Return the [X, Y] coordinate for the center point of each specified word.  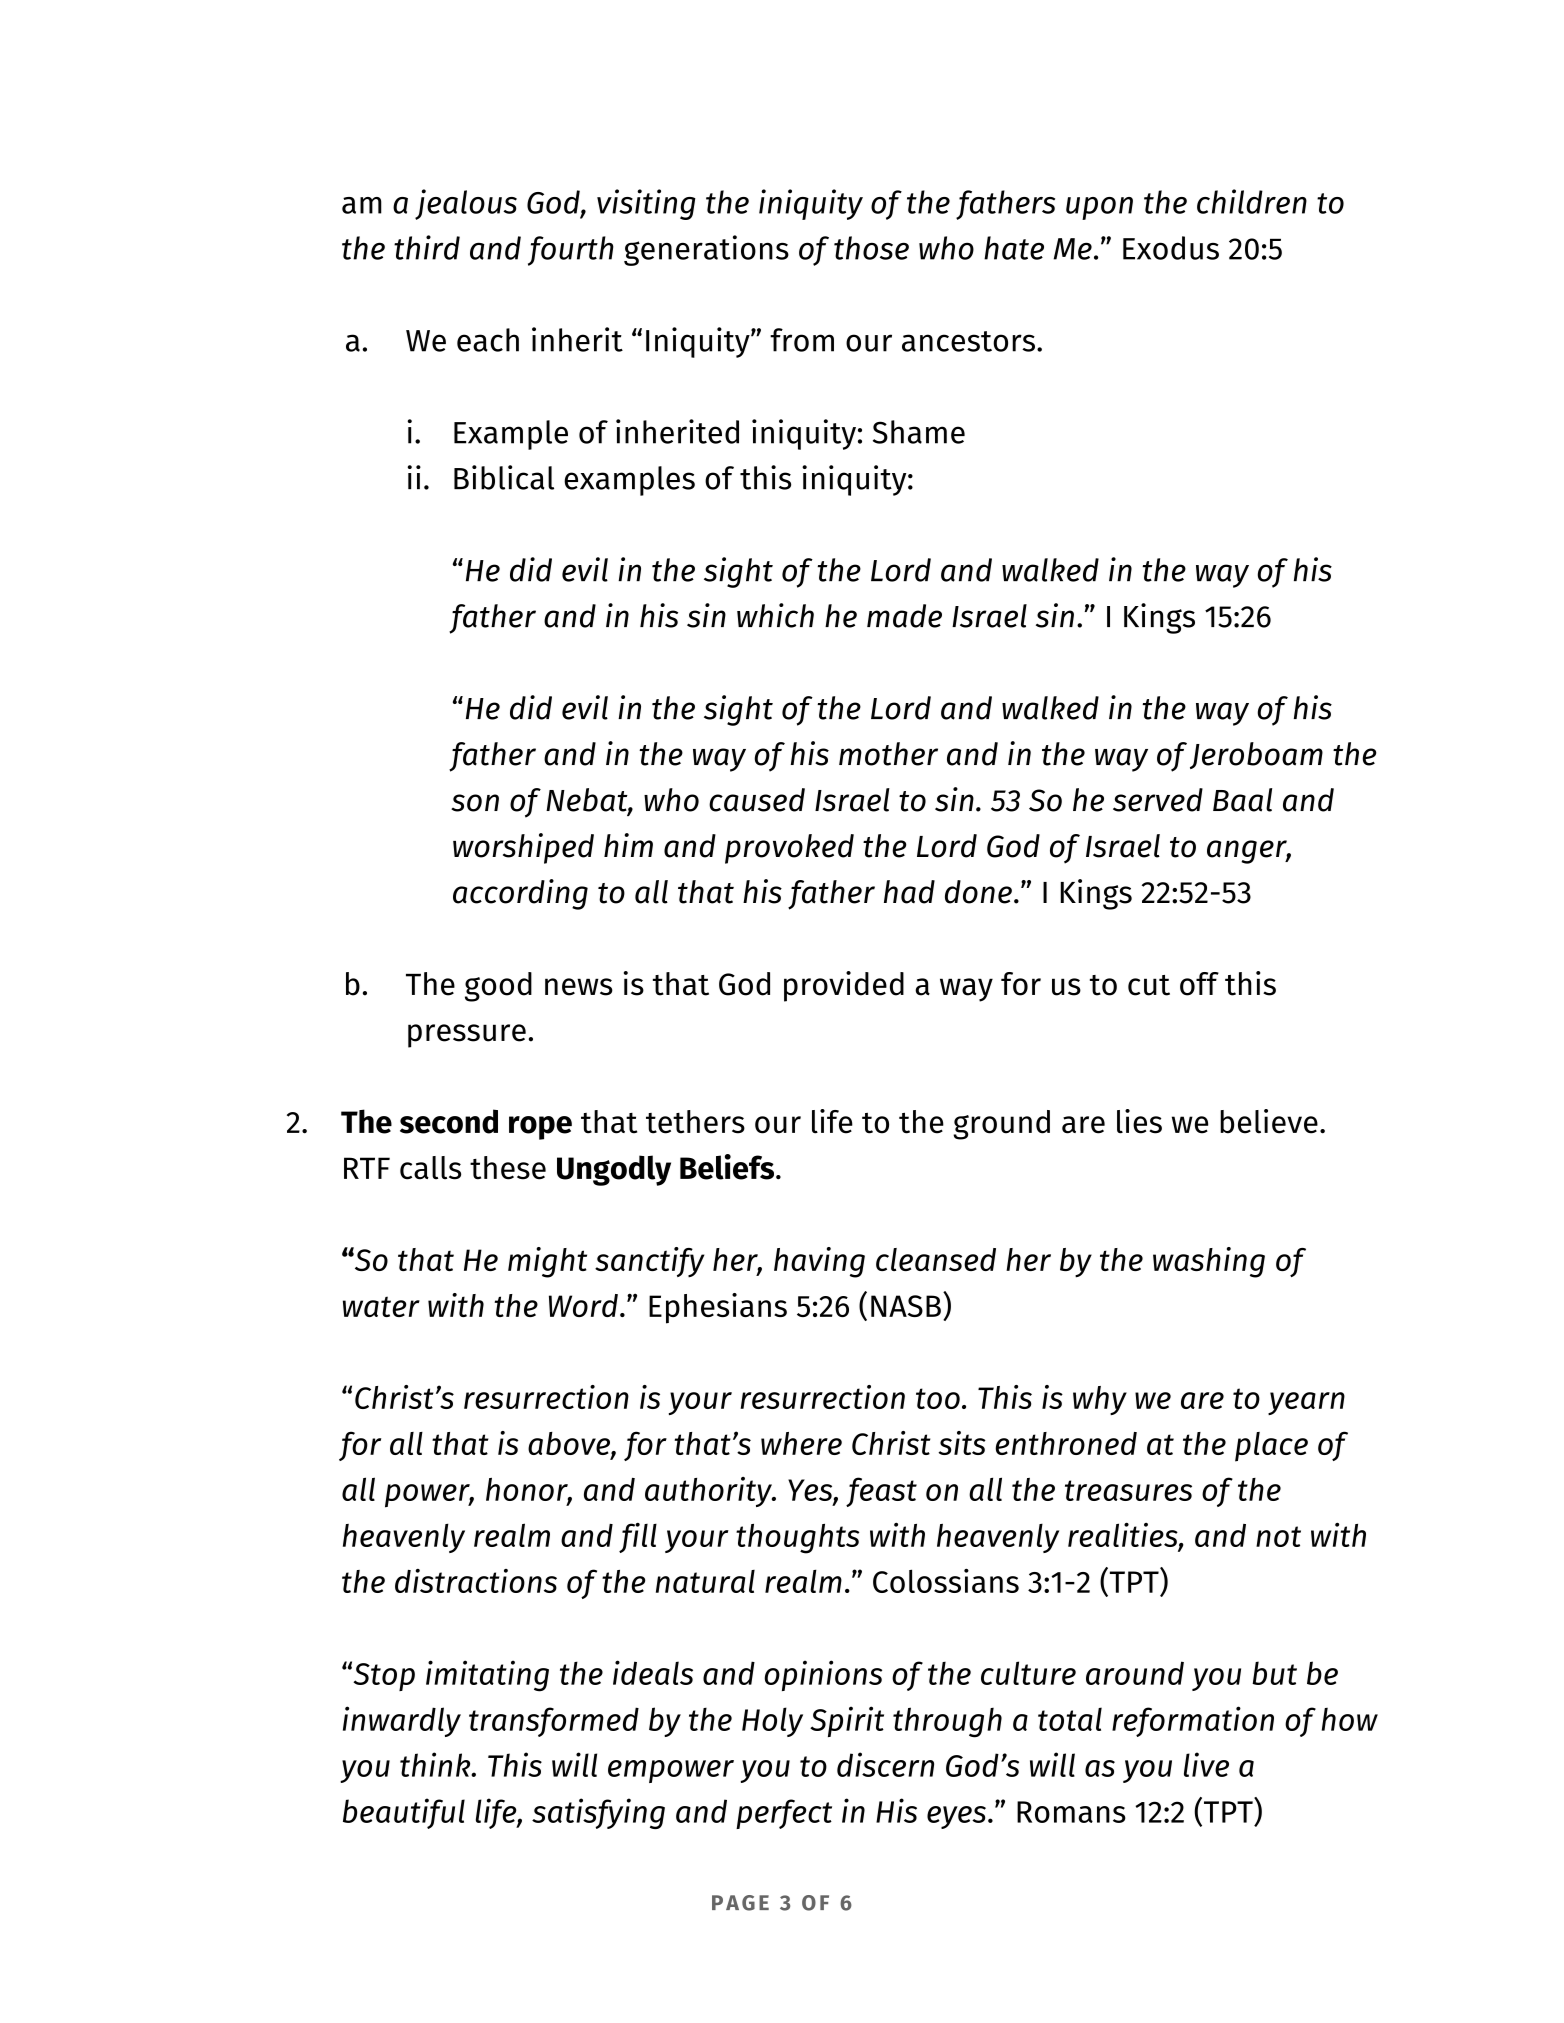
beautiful [404, 1813]
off [1199, 984]
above [570, 1445]
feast [881, 1492]
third [427, 247]
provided [844, 986]
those [871, 248]
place [1271, 1447]
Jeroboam [1256, 755]
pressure [467, 1036]
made [904, 616]
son [475, 803]
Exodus [1171, 248]
